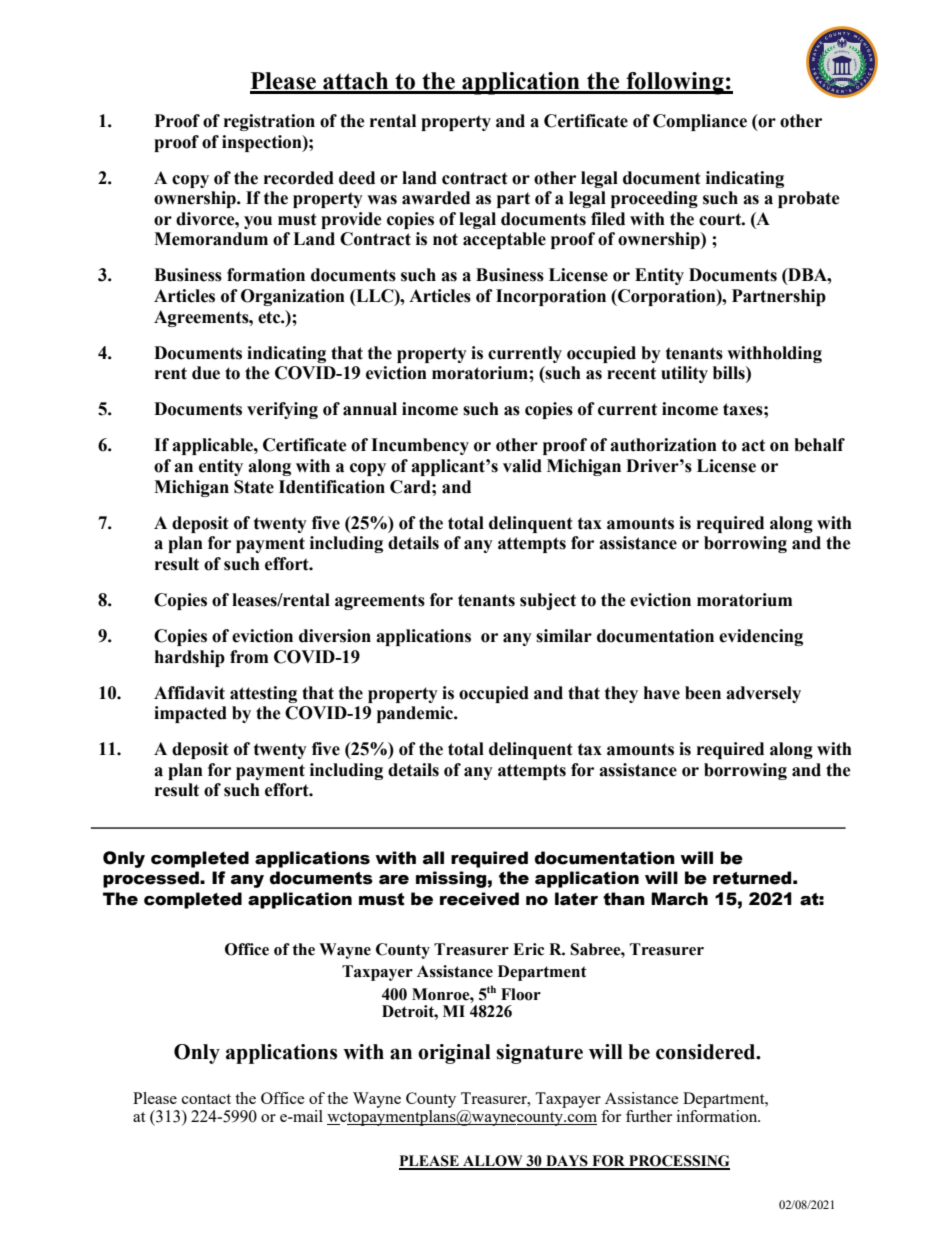  I want to click on awarded, so click(436, 198).
